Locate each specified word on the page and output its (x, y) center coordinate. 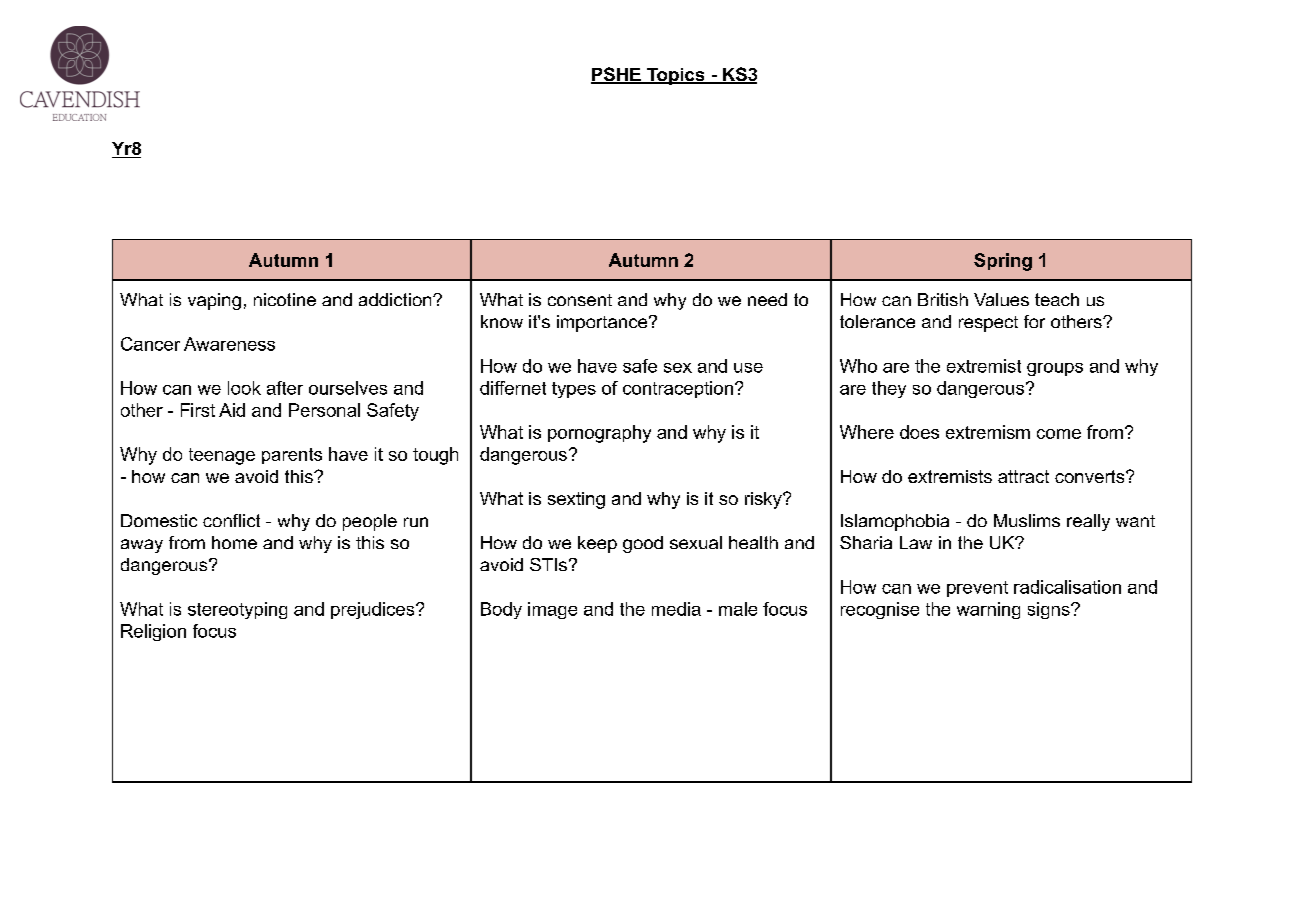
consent (580, 300)
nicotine (285, 299)
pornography (599, 434)
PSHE (617, 75)
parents (292, 456)
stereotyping (237, 610)
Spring (1003, 262)
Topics (675, 76)
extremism (988, 432)
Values (1001, 299)
